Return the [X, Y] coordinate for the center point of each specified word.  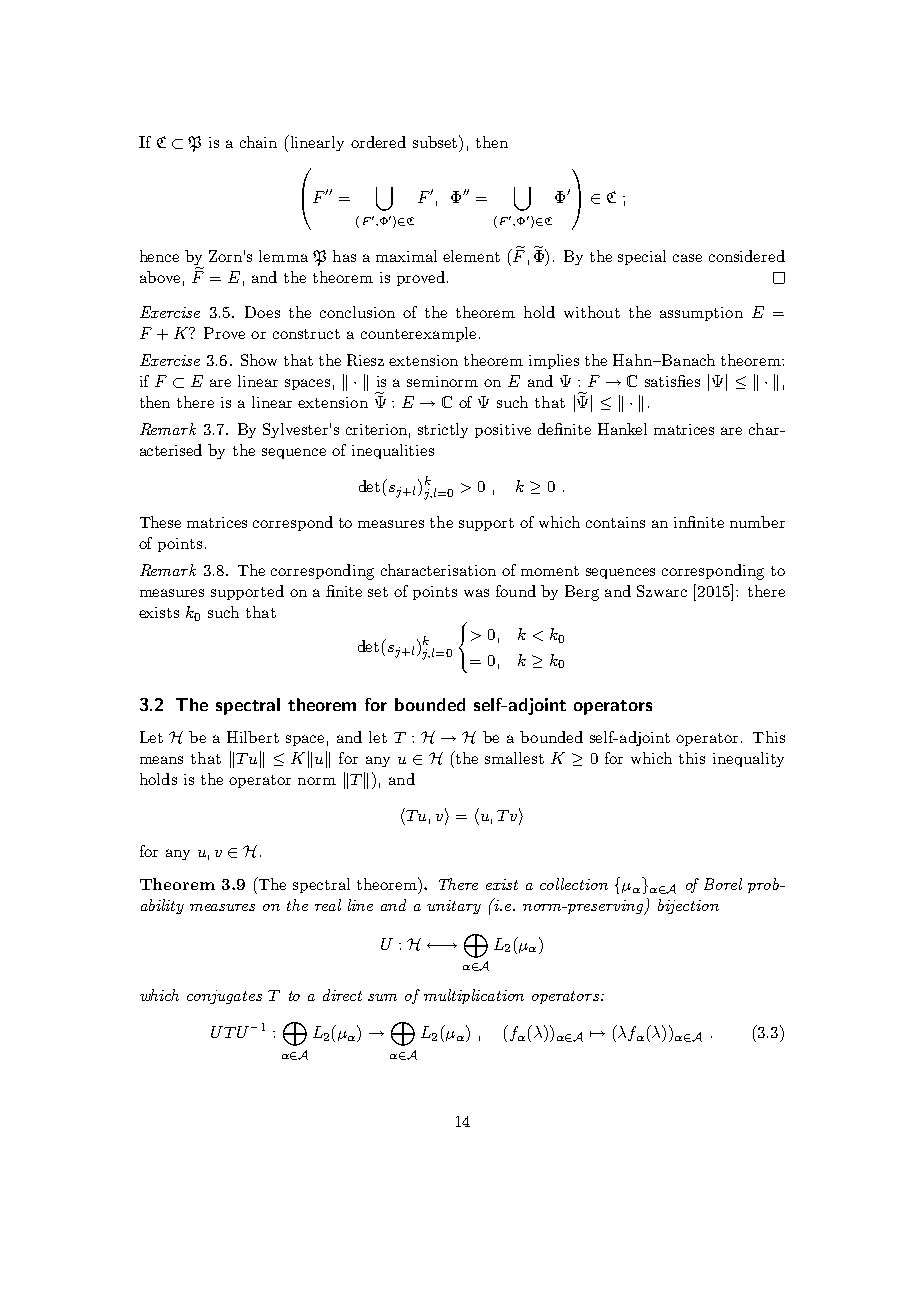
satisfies [672, 381]
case [687, 258]
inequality [748, 759]
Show [259, 360]
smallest [514, 758]
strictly [443, 430]
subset [436, 141]
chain [258, 142]
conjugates [224, 997]
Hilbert [253, 737]
